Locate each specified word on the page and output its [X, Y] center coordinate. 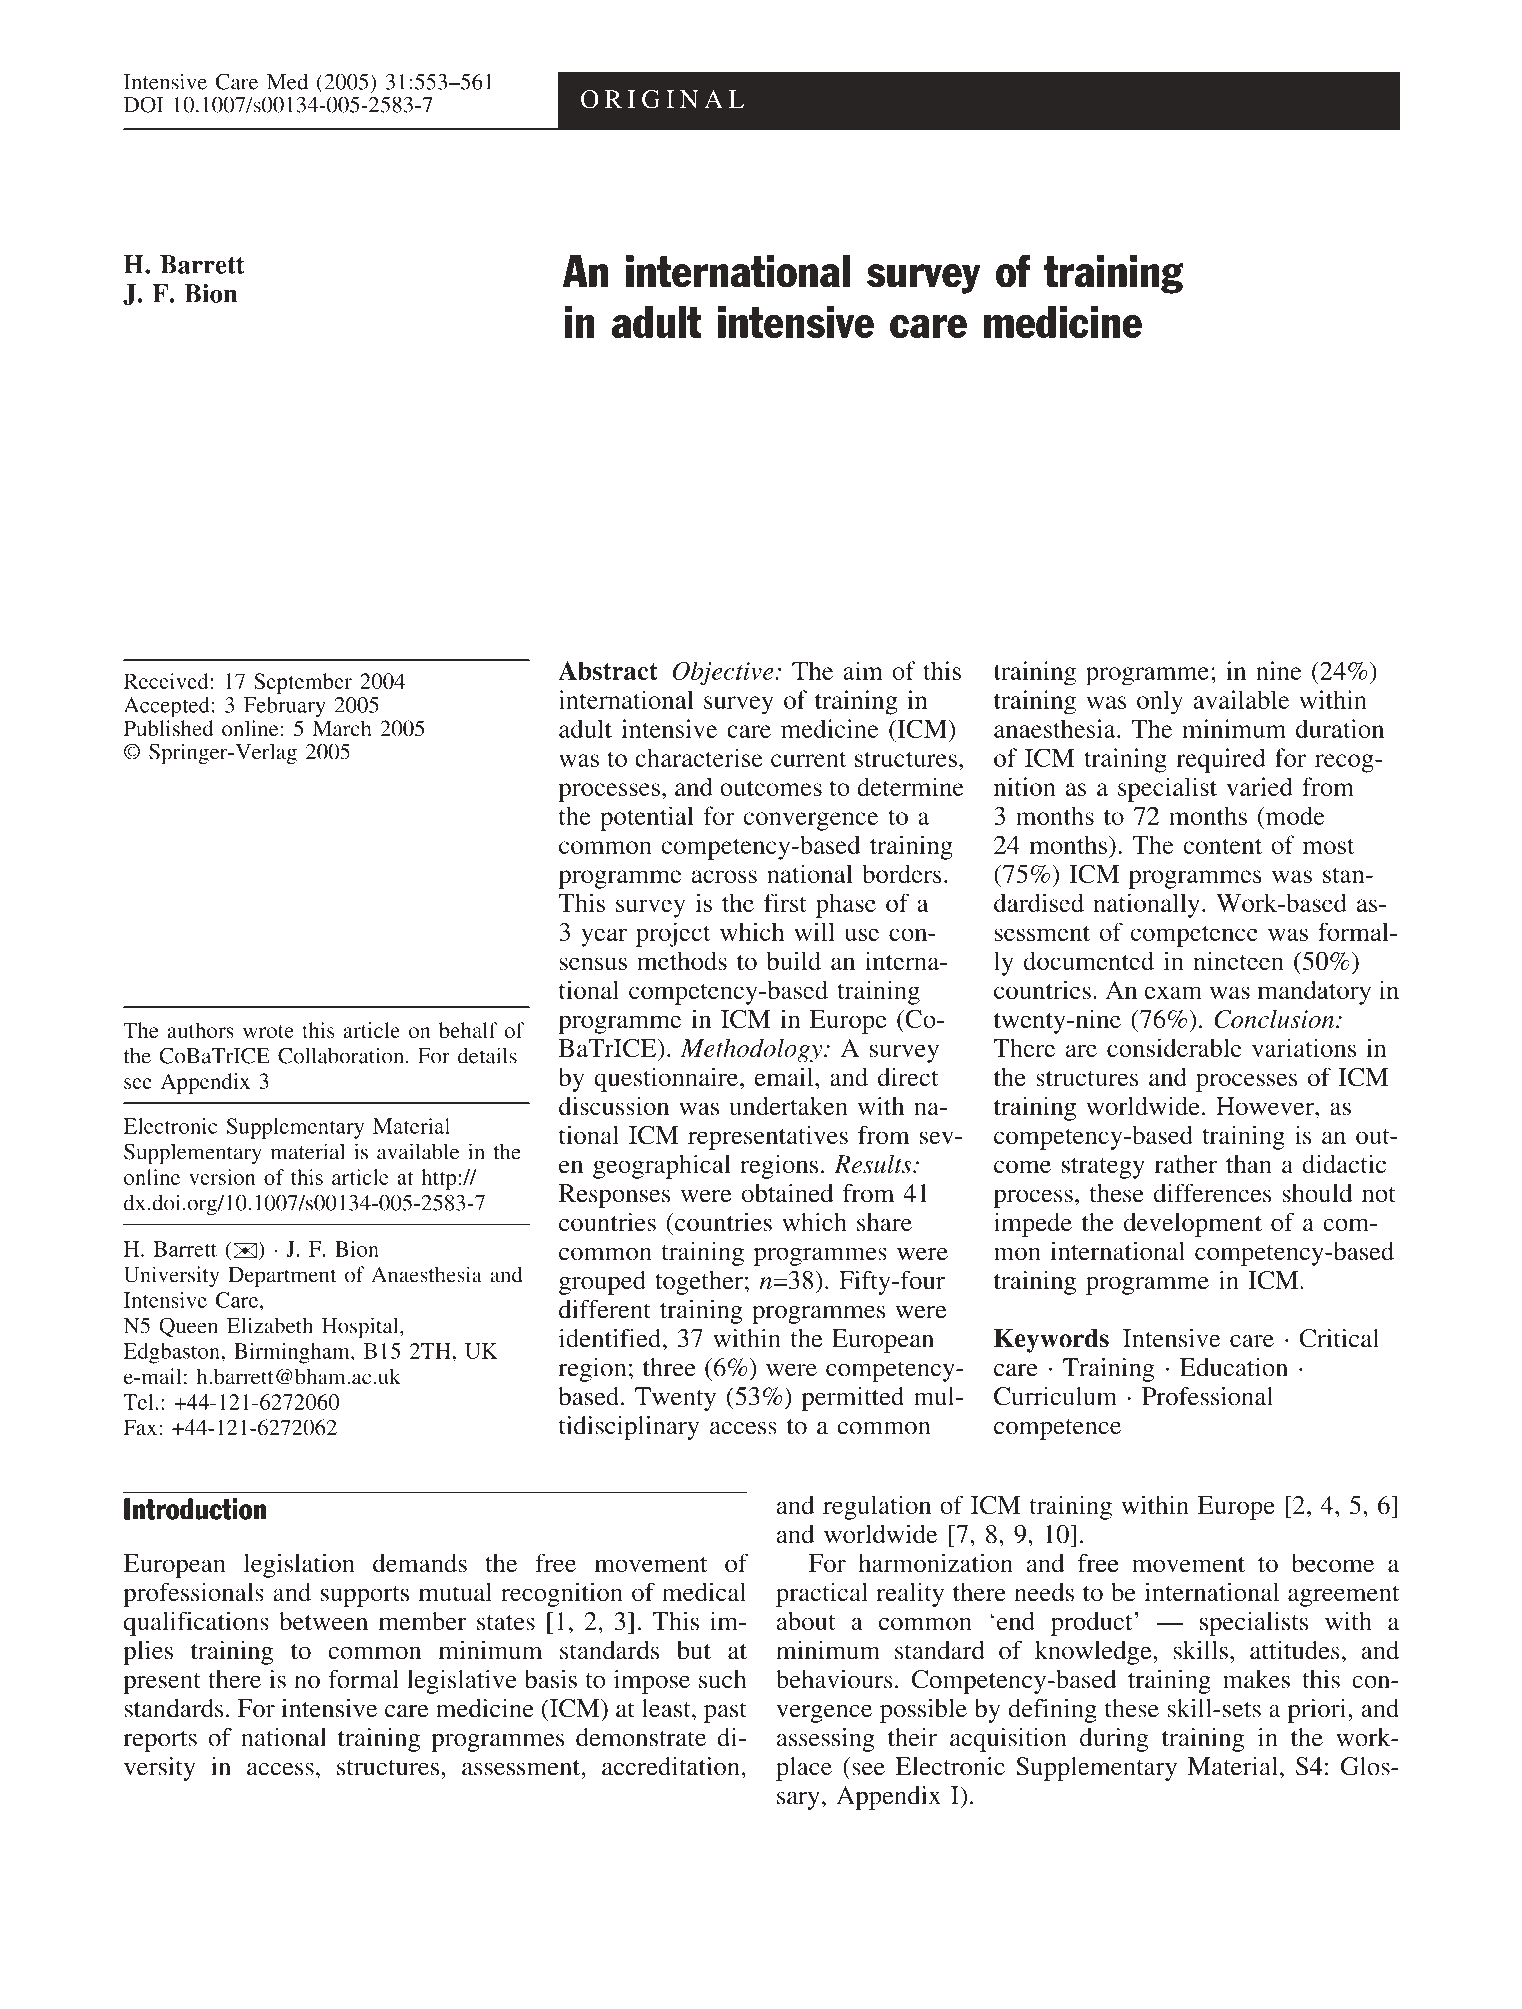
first [785, 902]
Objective [724, 673]
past [725, 1712]
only [1160, 702]
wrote [268, 1031]
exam [1173, 992]
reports [160, 1741]
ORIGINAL [662, 99]
